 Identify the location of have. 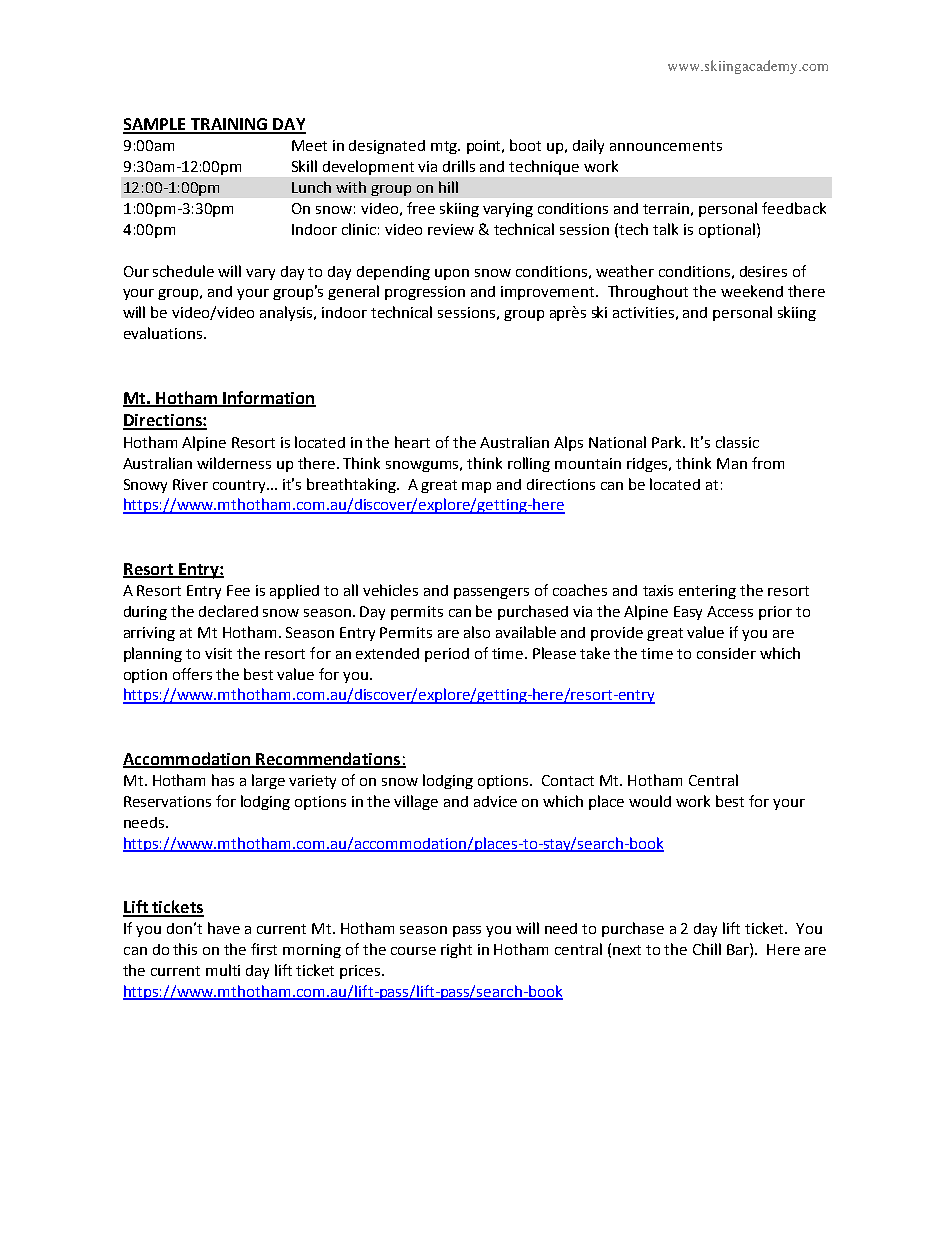
(224, 928).
